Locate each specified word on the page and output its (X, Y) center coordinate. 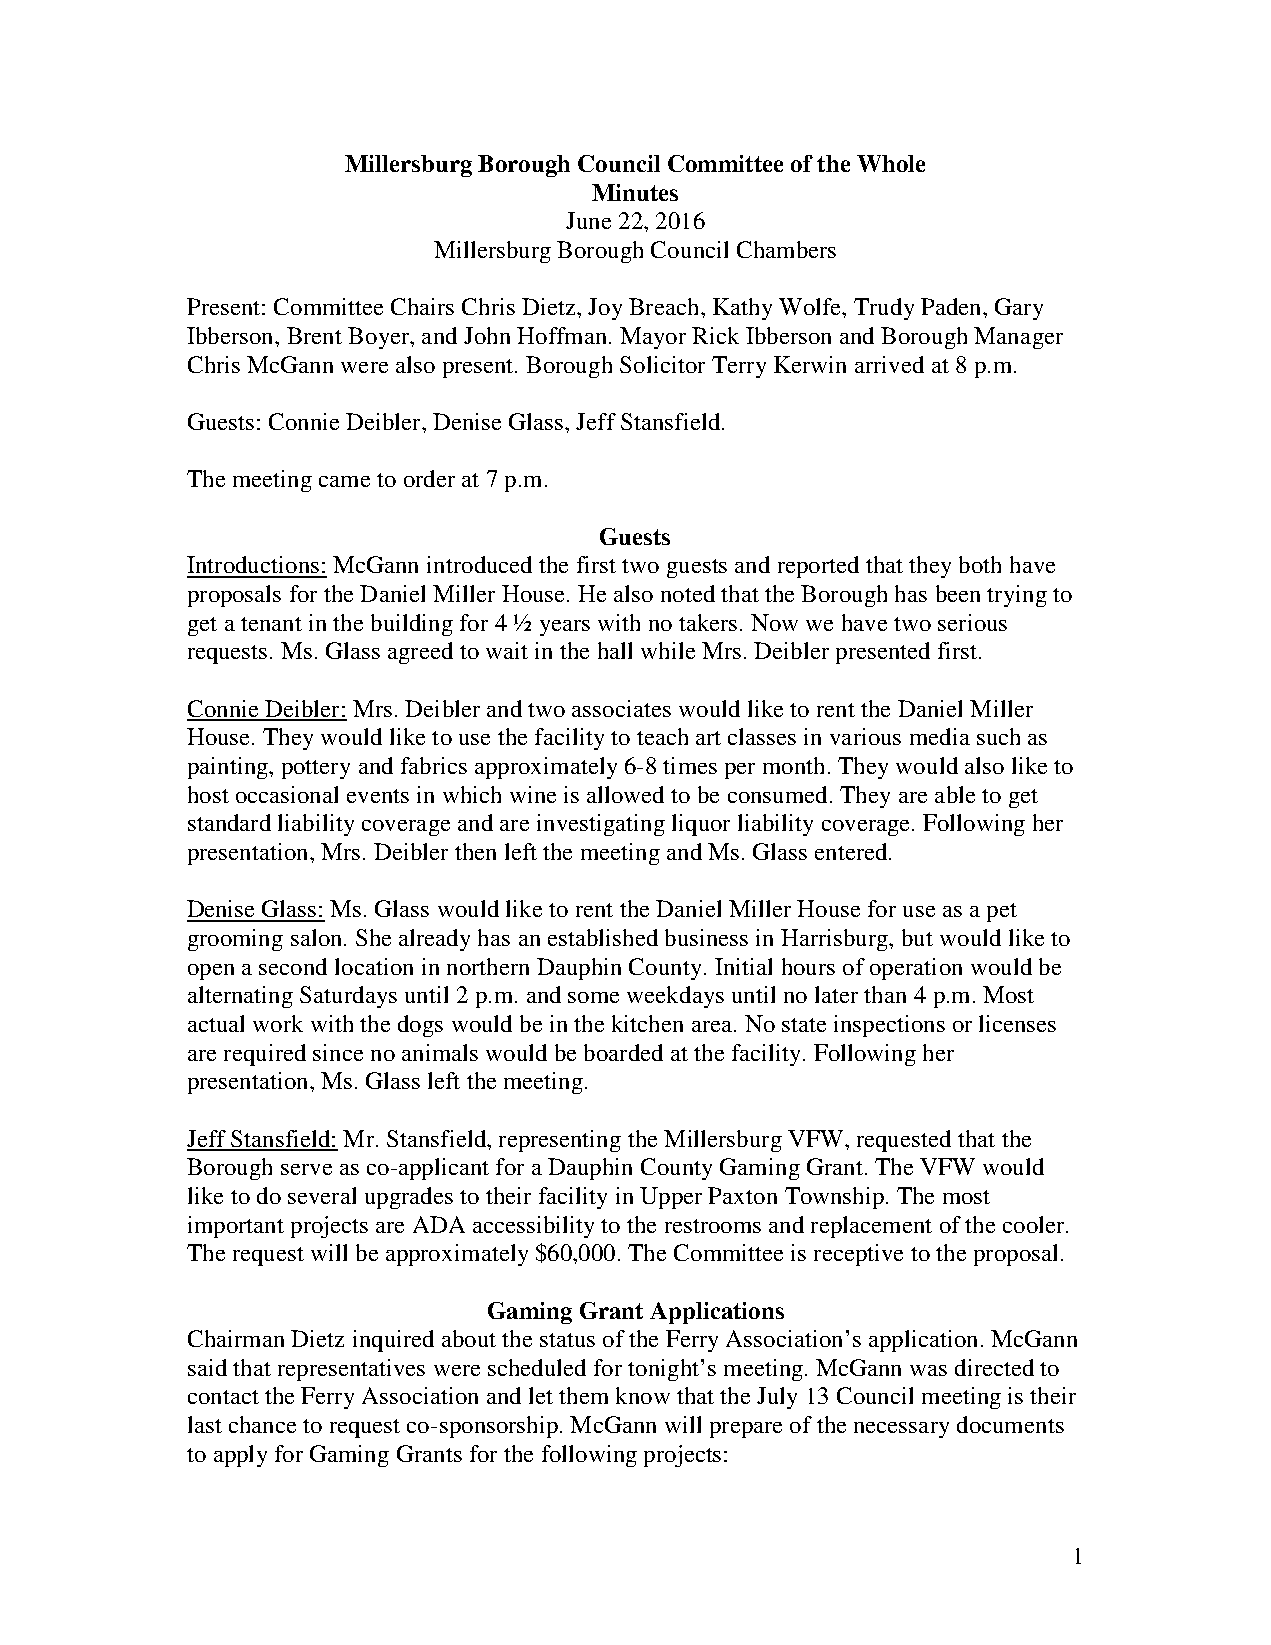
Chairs (422, 306)
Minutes (635, 192)
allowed (625, 794)
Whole (891, 163)
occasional (287, 794)
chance (262, 1424)
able (955, 794)
